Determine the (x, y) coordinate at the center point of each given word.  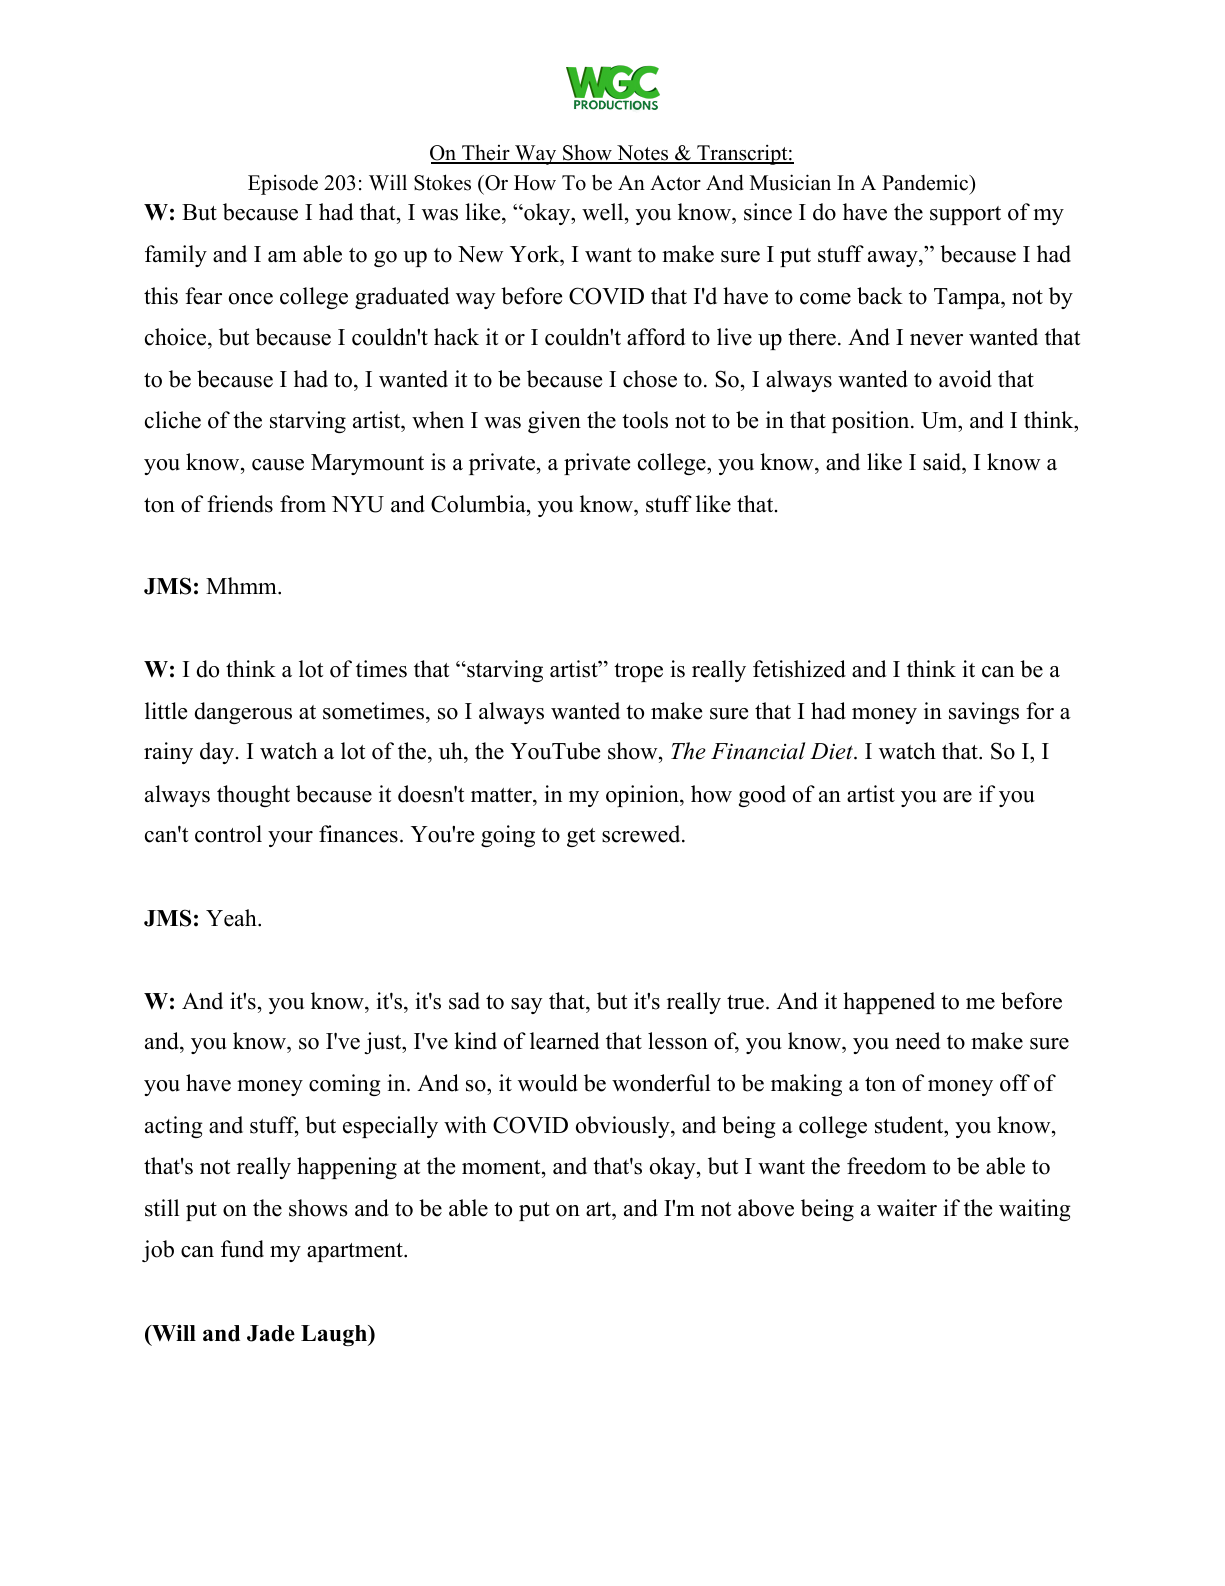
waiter (907, 1208)
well (602, 212)
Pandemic (926, 183)
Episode (283, 184)
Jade (271, 1333)
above (766, 1208)
